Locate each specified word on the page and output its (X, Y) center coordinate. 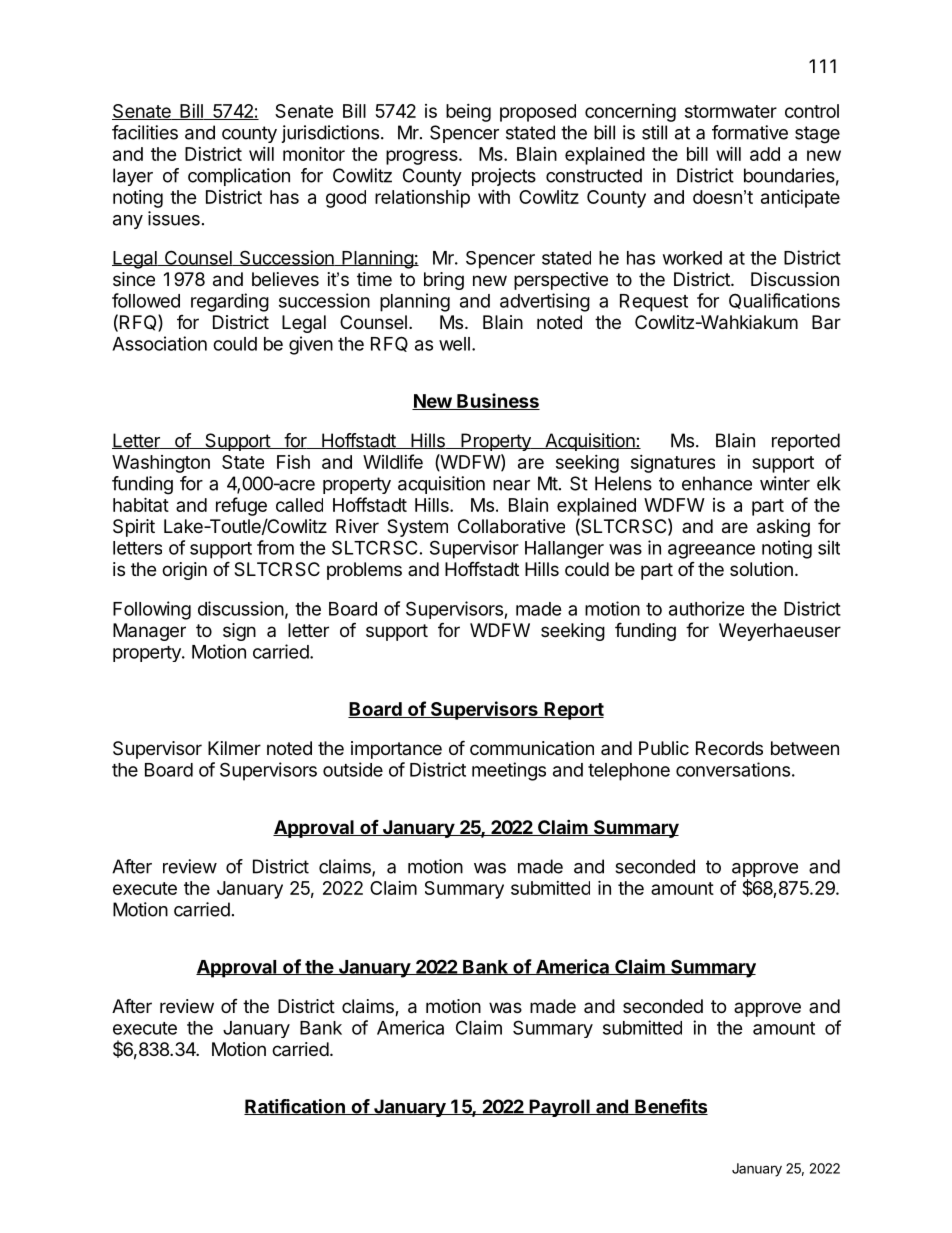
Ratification (295, 1107)
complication (239, 177)
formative (750, 132)
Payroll (559, 1108)
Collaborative (511, 526)
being (468, 113)
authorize (706, 608)
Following (152, 610)
